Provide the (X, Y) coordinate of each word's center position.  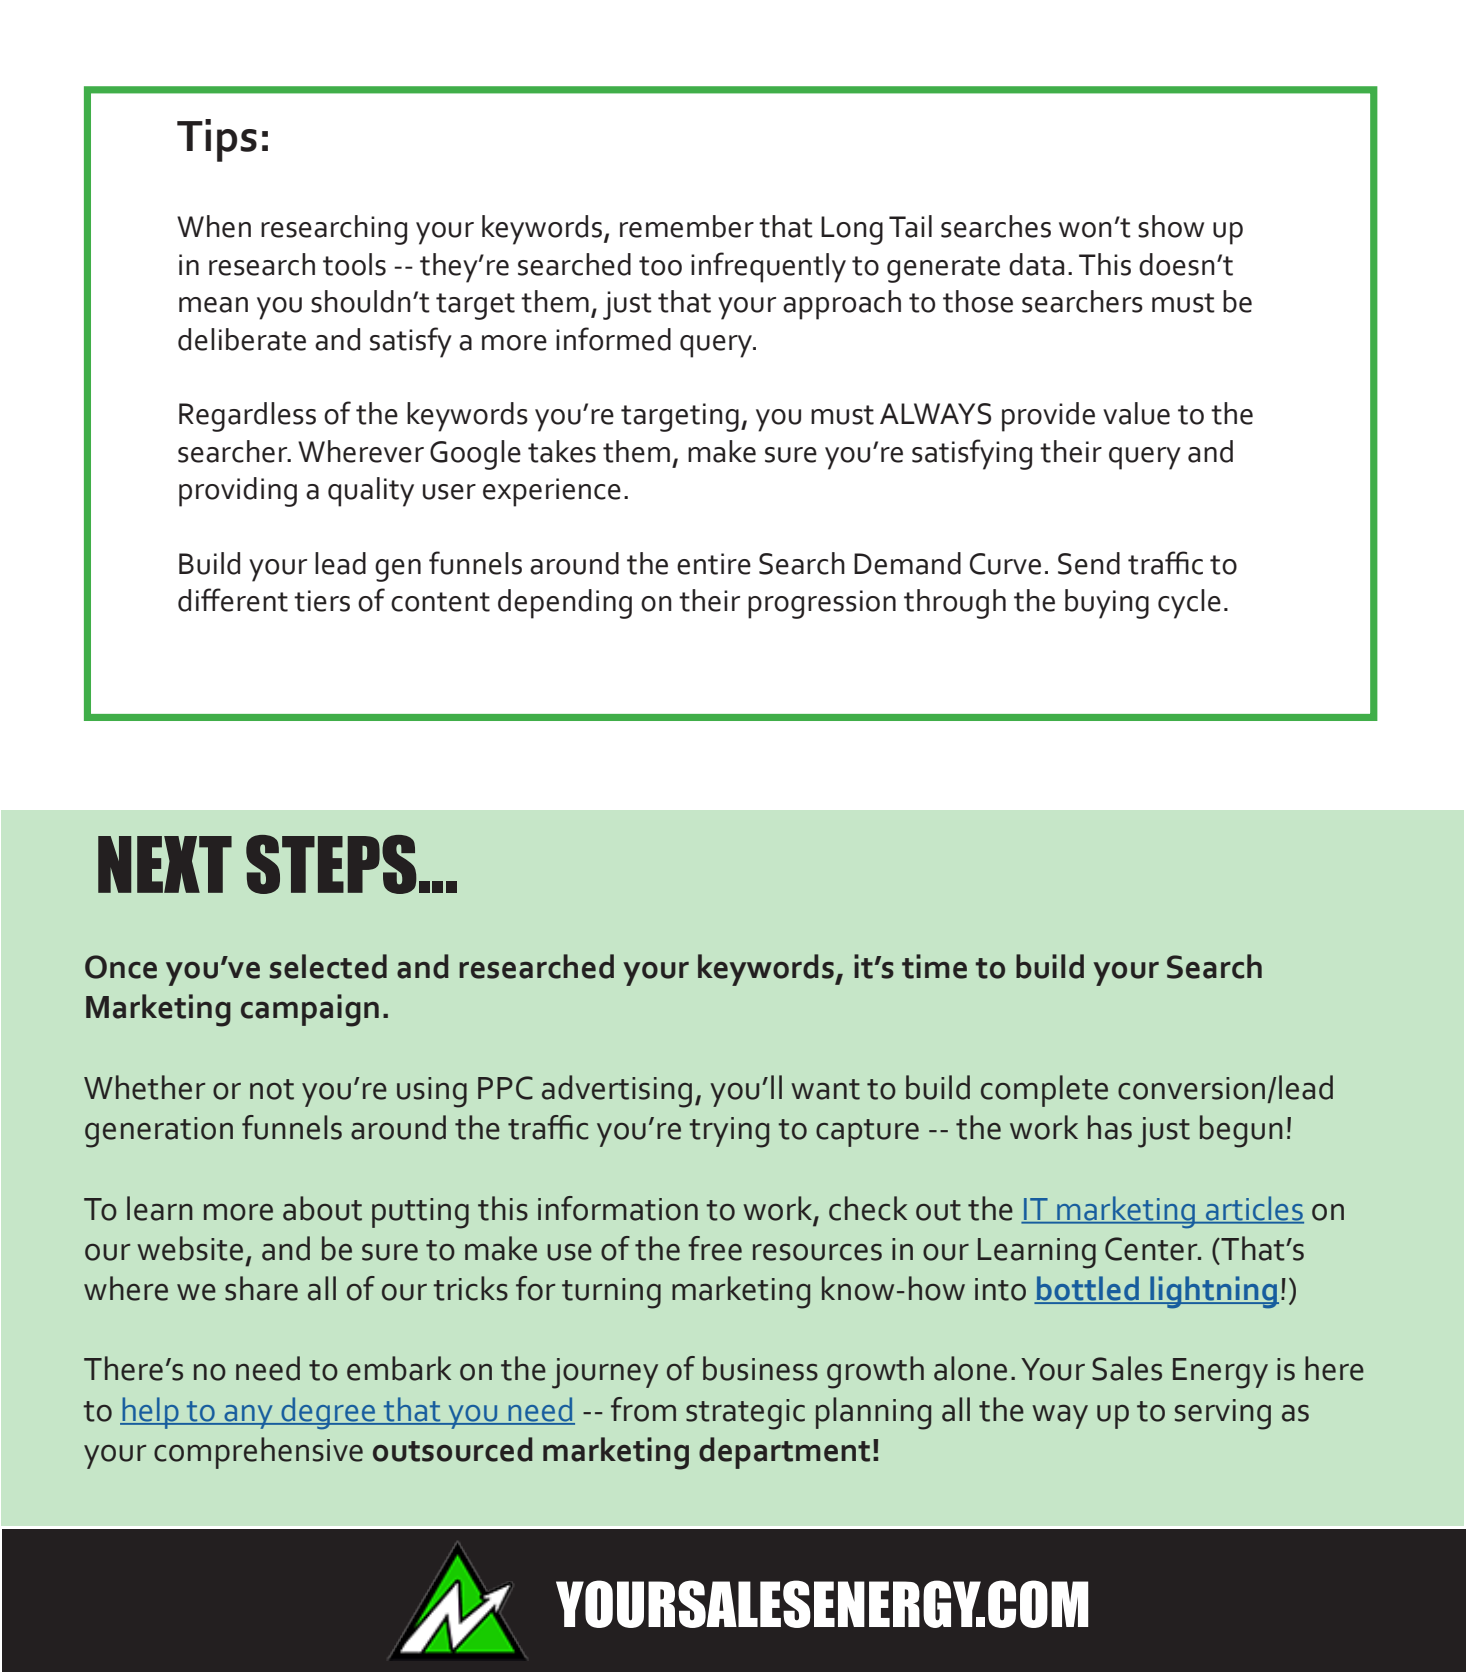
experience (552, 492)
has (1110, 1127)
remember (687, 226)
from (643, 1409)
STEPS (331, 864)
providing (238, 492)
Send (1089, 563)
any (248, 1417)
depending (565, 604)
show (1171, 226)
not (272, 1089)
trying (729, 1132)
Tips (217, 140)
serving (1223, 1414)
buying (1107, 604)
